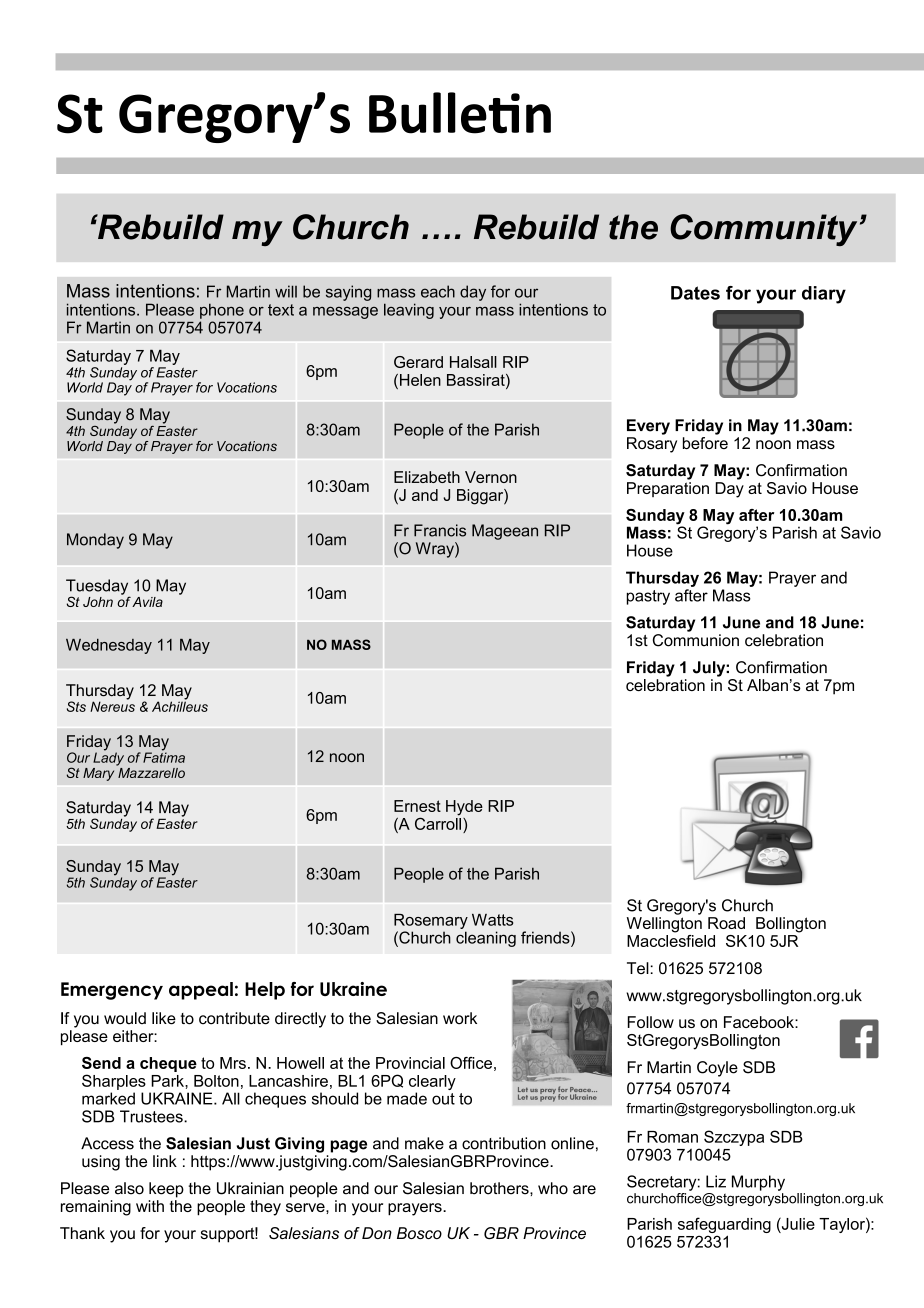 The height and width of the document is (1308, 924). I want to click on Fatima, so click(164, 756).
